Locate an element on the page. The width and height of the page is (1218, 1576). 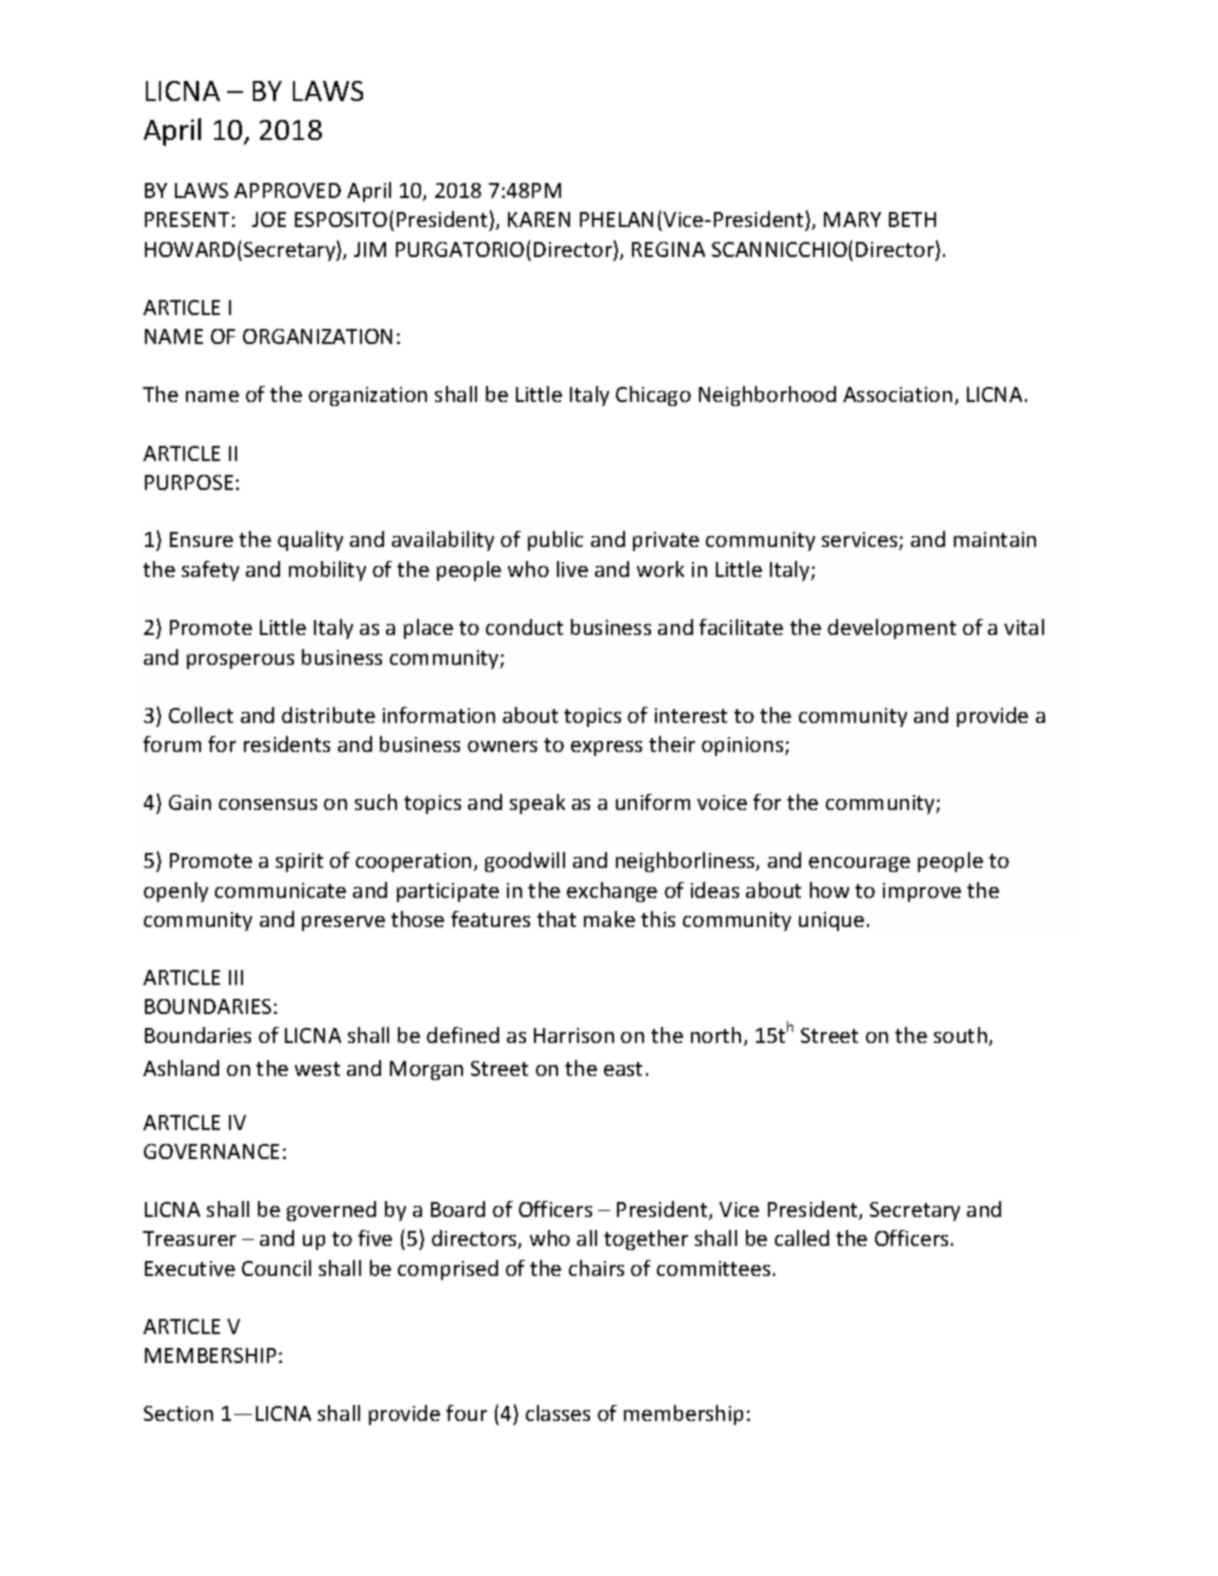
III is located at coordinates (236, 977).
